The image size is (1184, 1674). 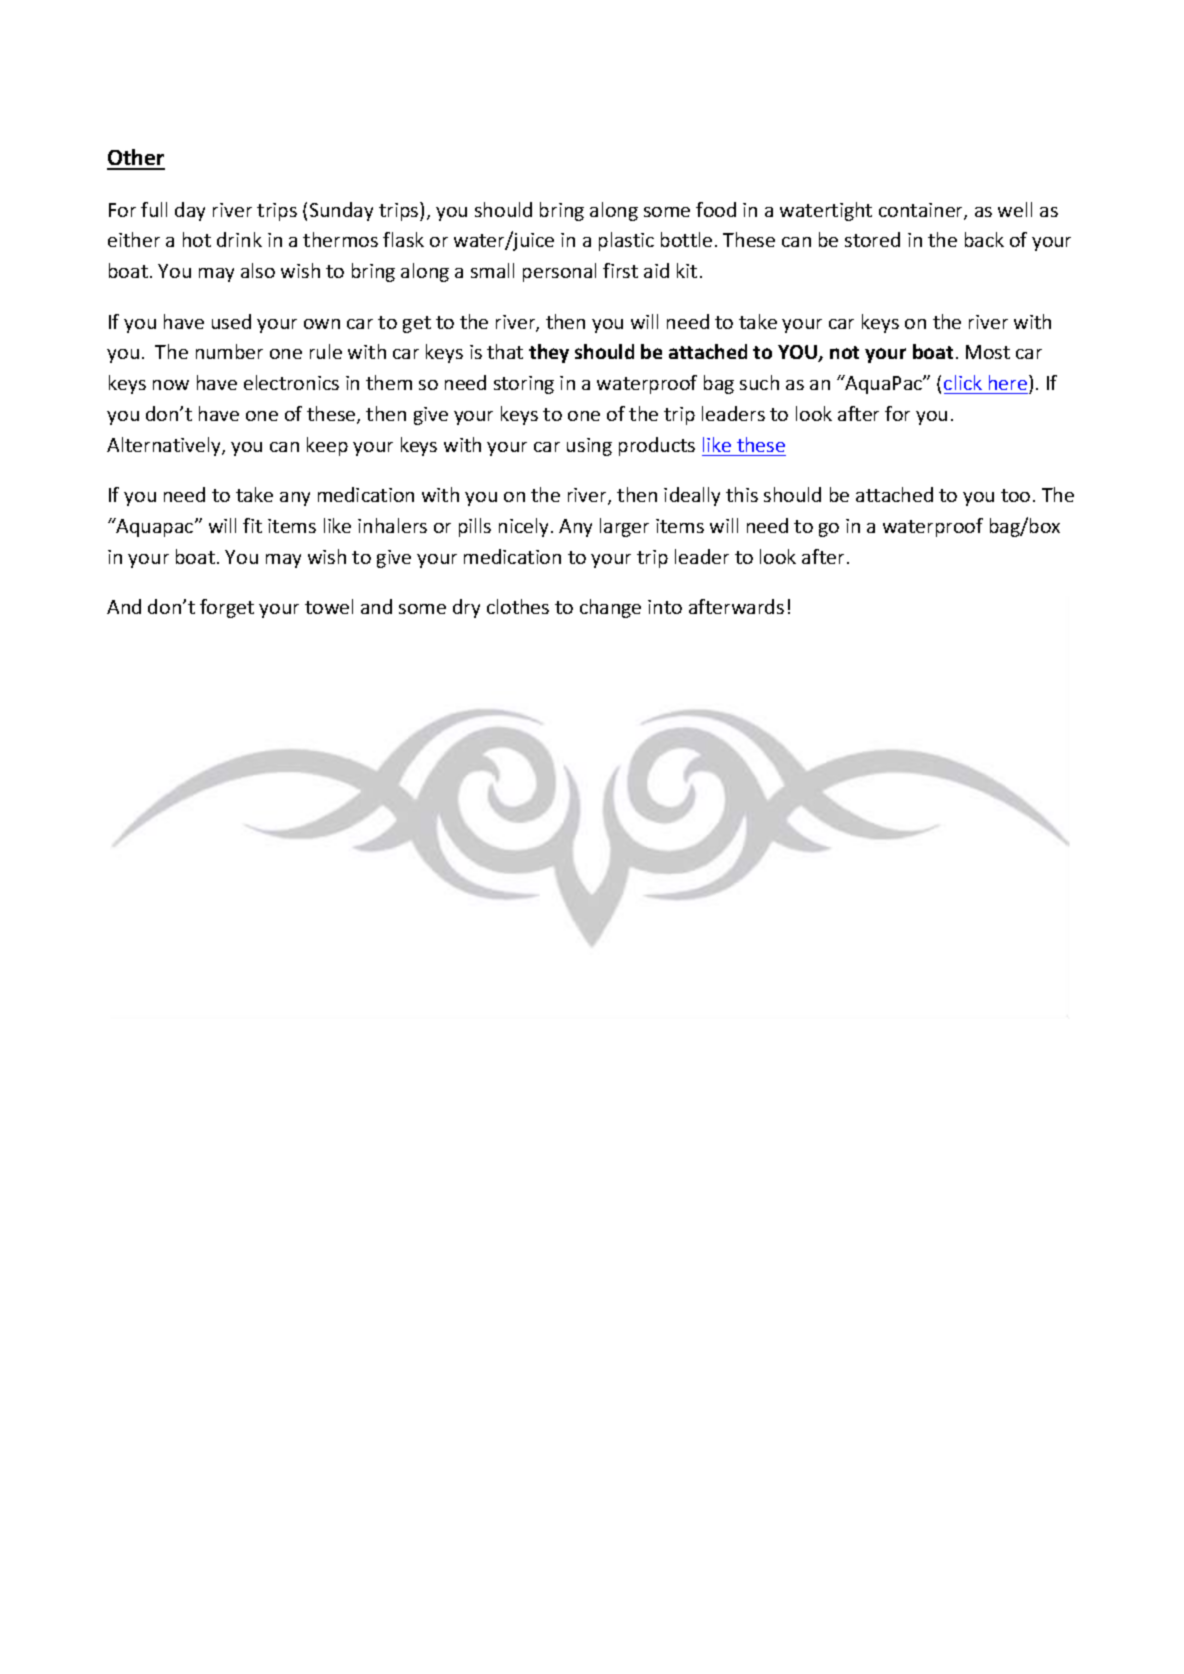 What do you see at coordinates (1015, 209) in the screenshot?
I see `well` at bounding box center [1015, 209].
